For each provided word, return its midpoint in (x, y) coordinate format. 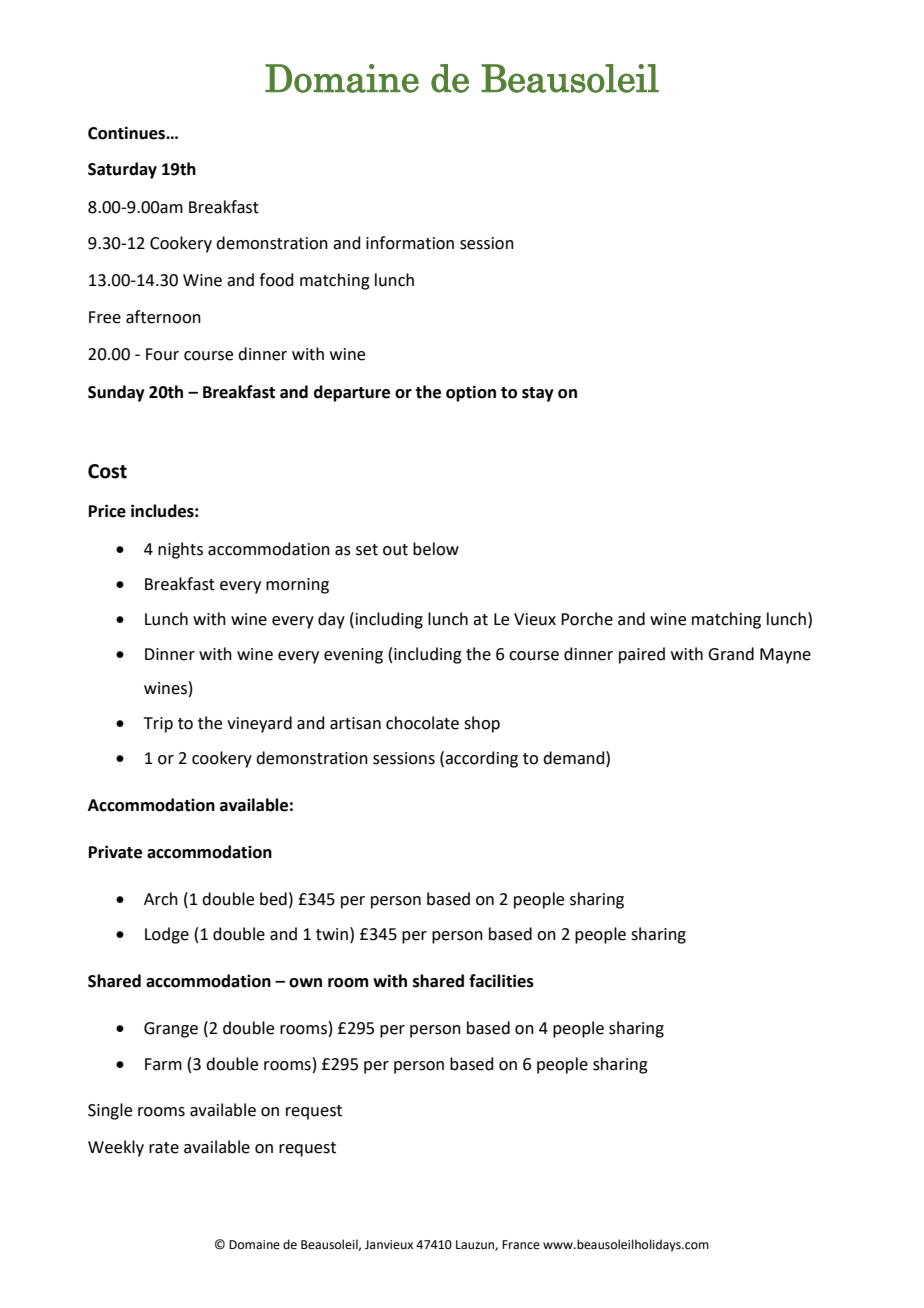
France (521, 1245)
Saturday (122, 170)
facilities (501, 981)
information (410, 243)
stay (538, 394)
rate (164, 1148)
